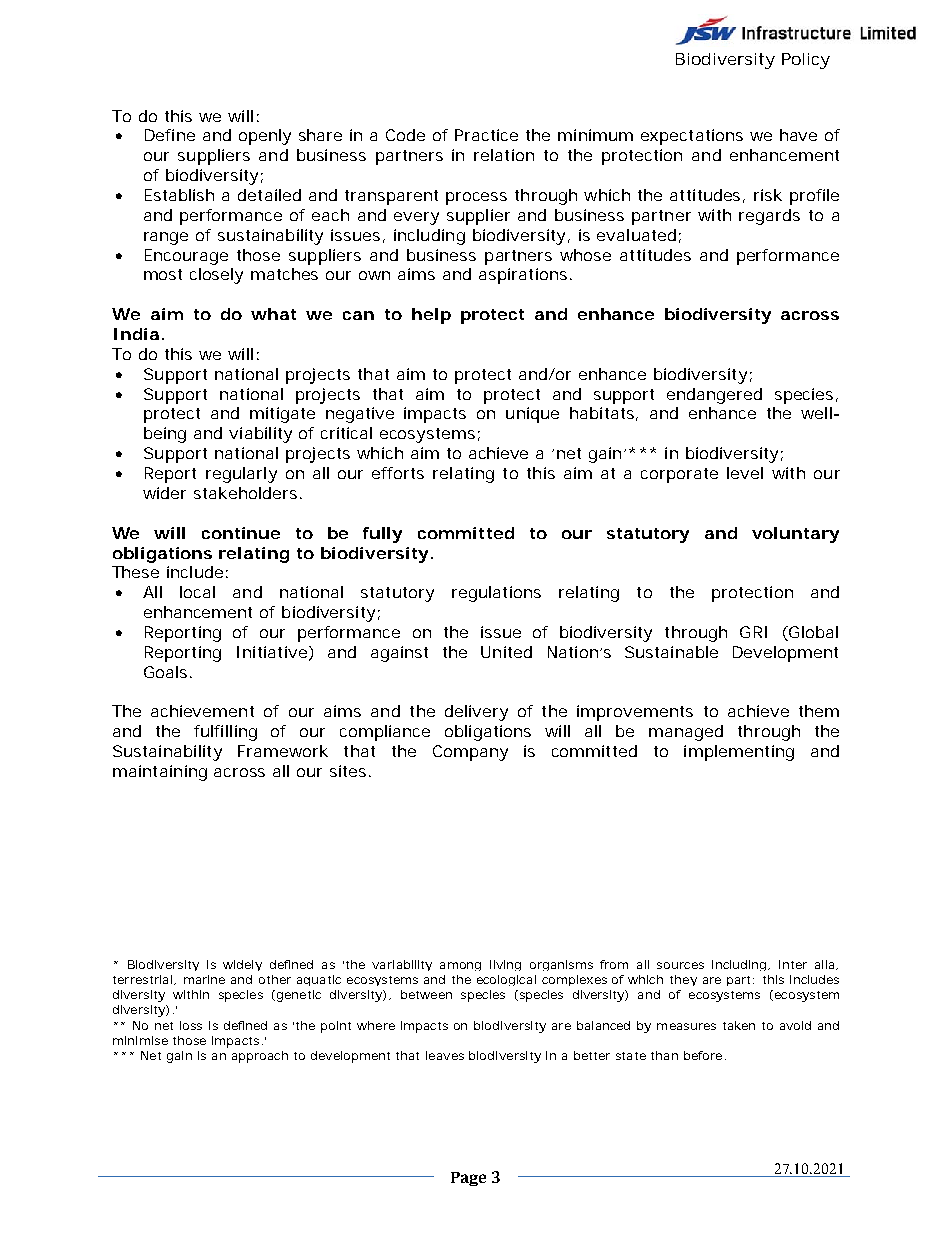 The height and width of the image is (1233, 952). What do you see at coordinates (265, 137) in the image?
I see `openly` at bounding box center [265, 137].
